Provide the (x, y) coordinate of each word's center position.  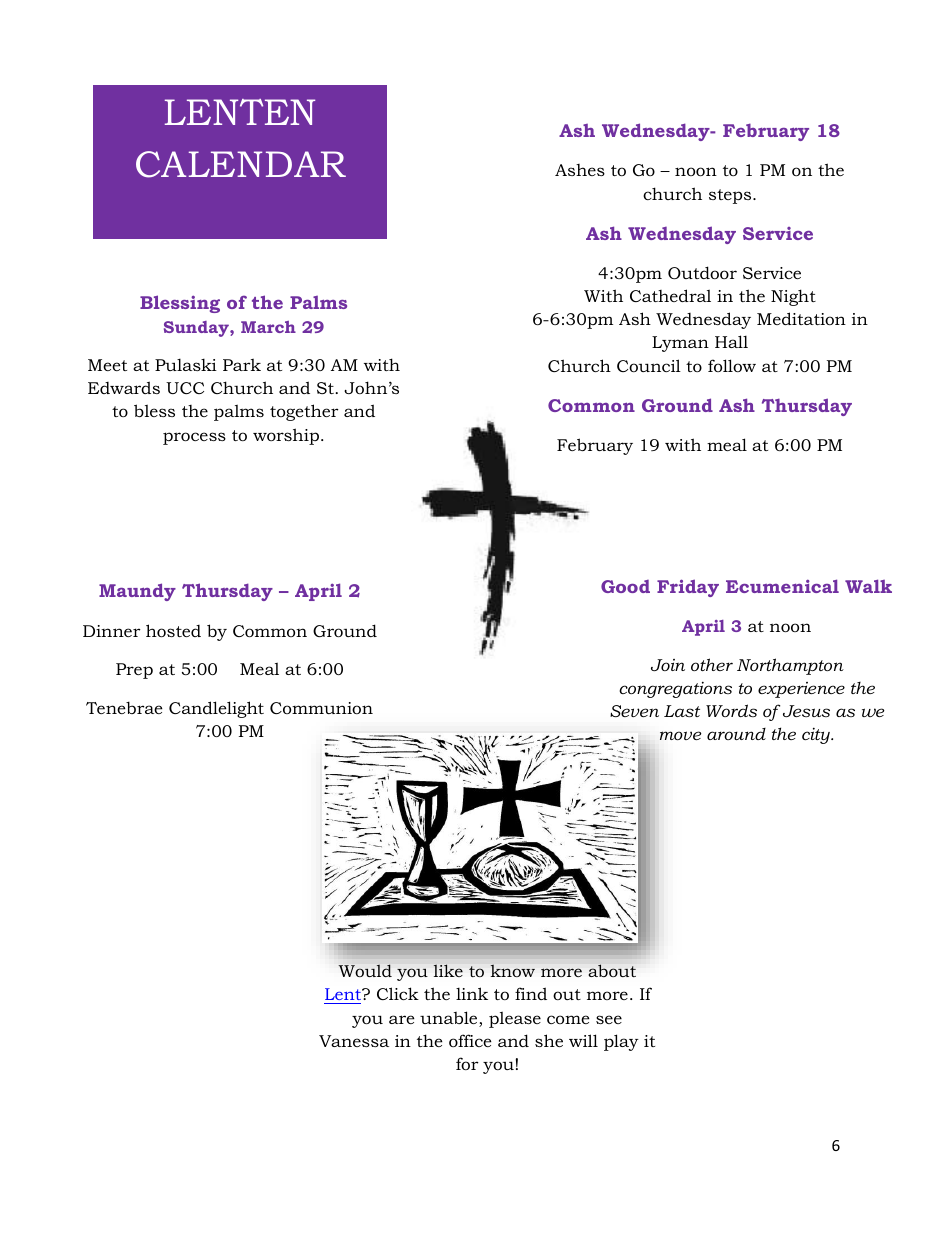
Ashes (580, 170)
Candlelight (216, 709)
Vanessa (354, 1041)
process (194, 438)
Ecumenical (782, 586)
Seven (634, 711)
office (470, 1040)
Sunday (197, 329)
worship (286, 436)
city (817, 736)
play (621, 1042)
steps (731, 196)
